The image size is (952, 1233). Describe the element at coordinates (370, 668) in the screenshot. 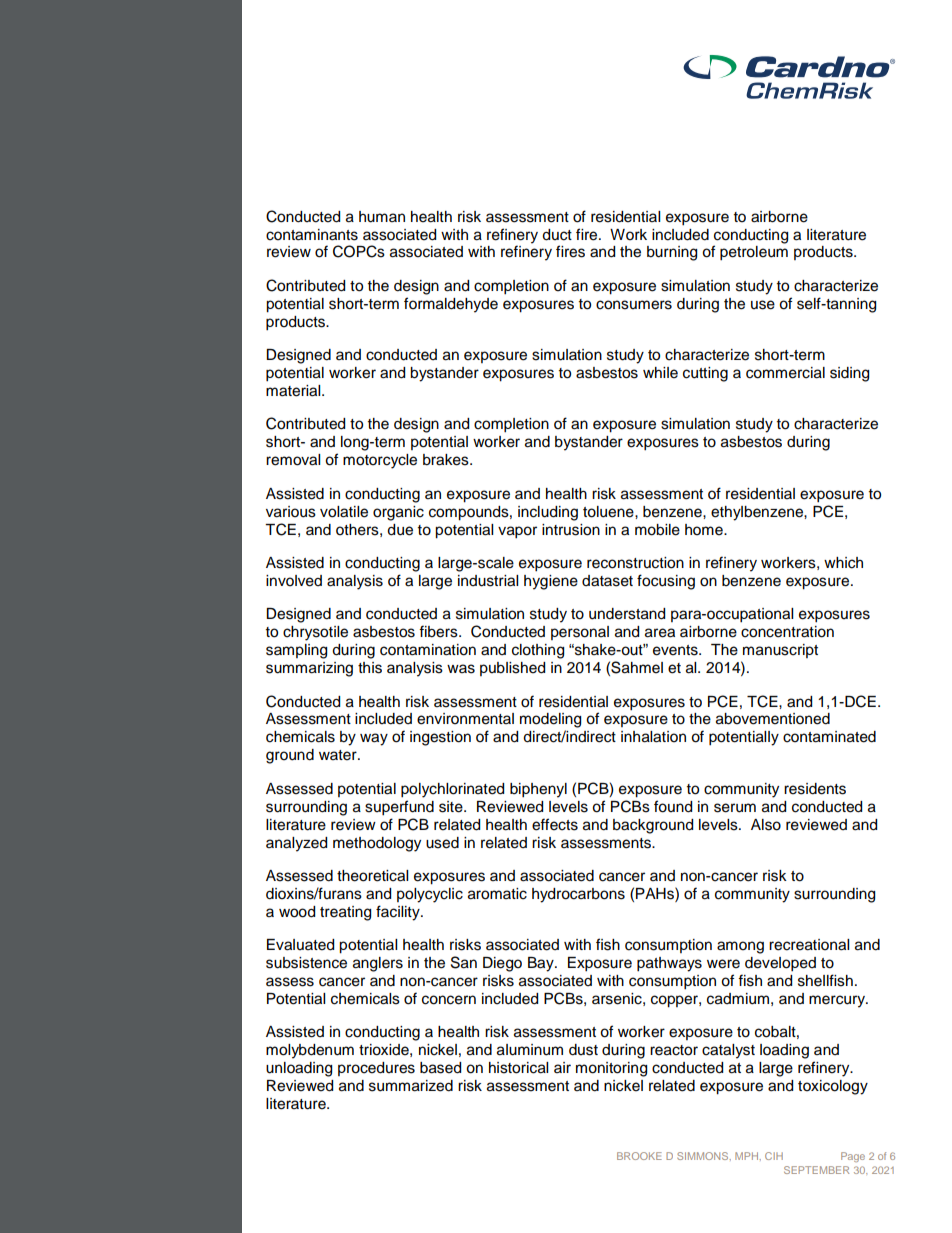

I see `this` at that location.
